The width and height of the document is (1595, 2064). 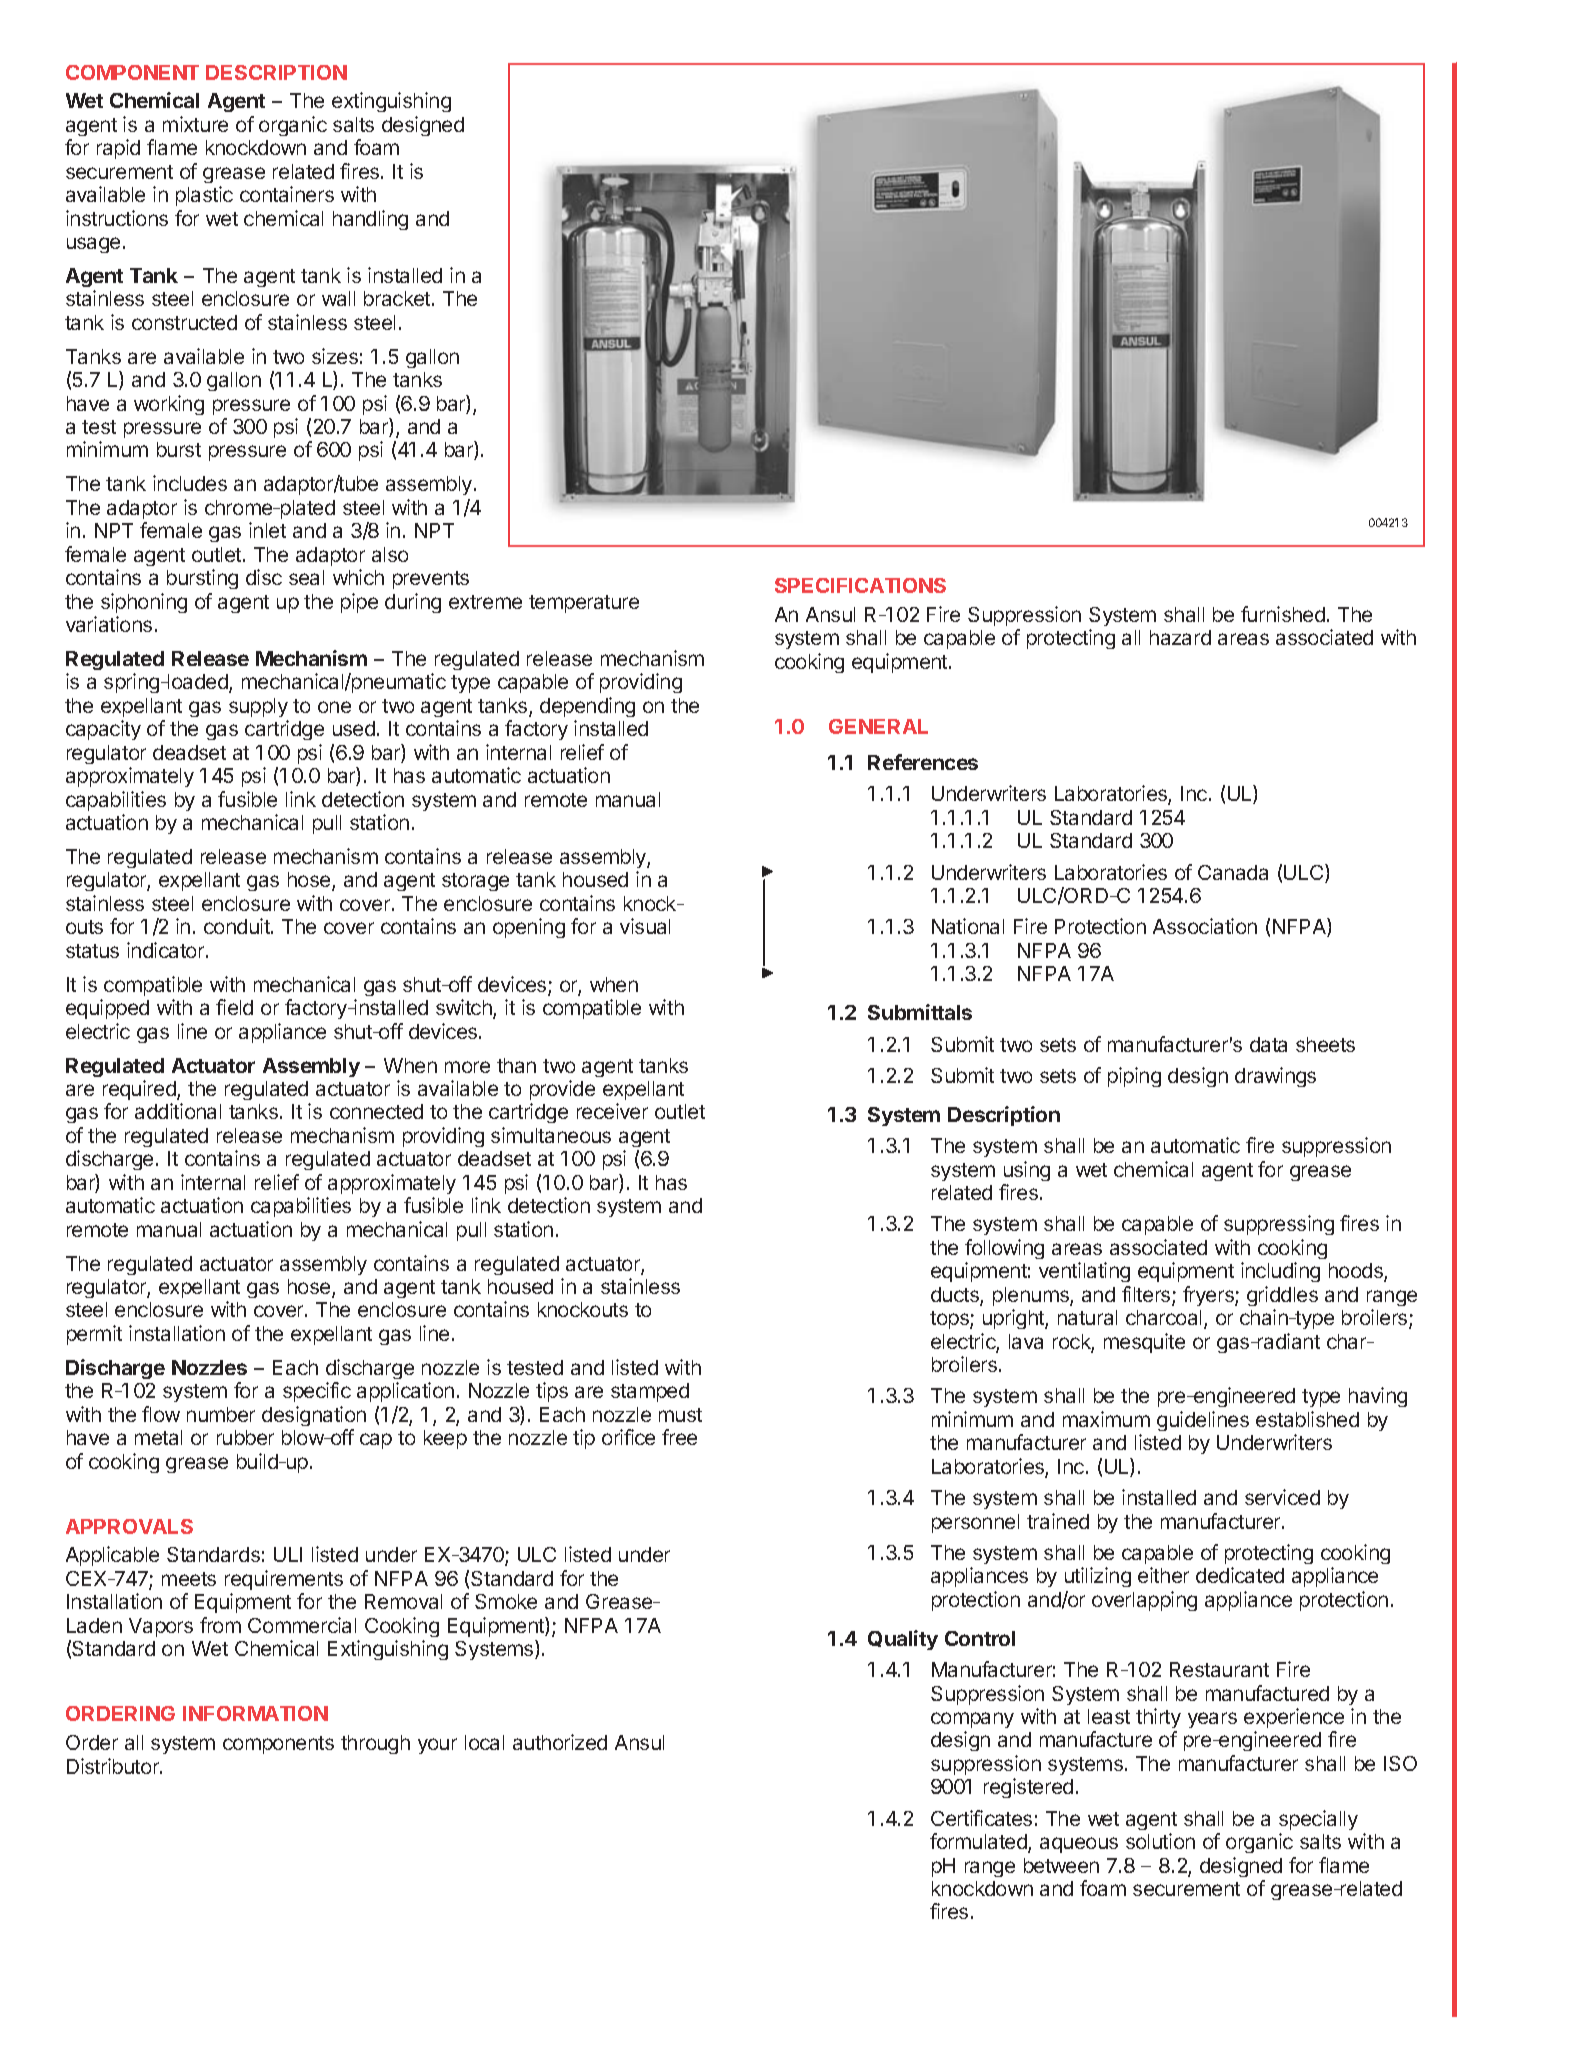 What do you see at coordinates (645, 926) in the document?
I see `visual` at bounding box center [645, 926].
